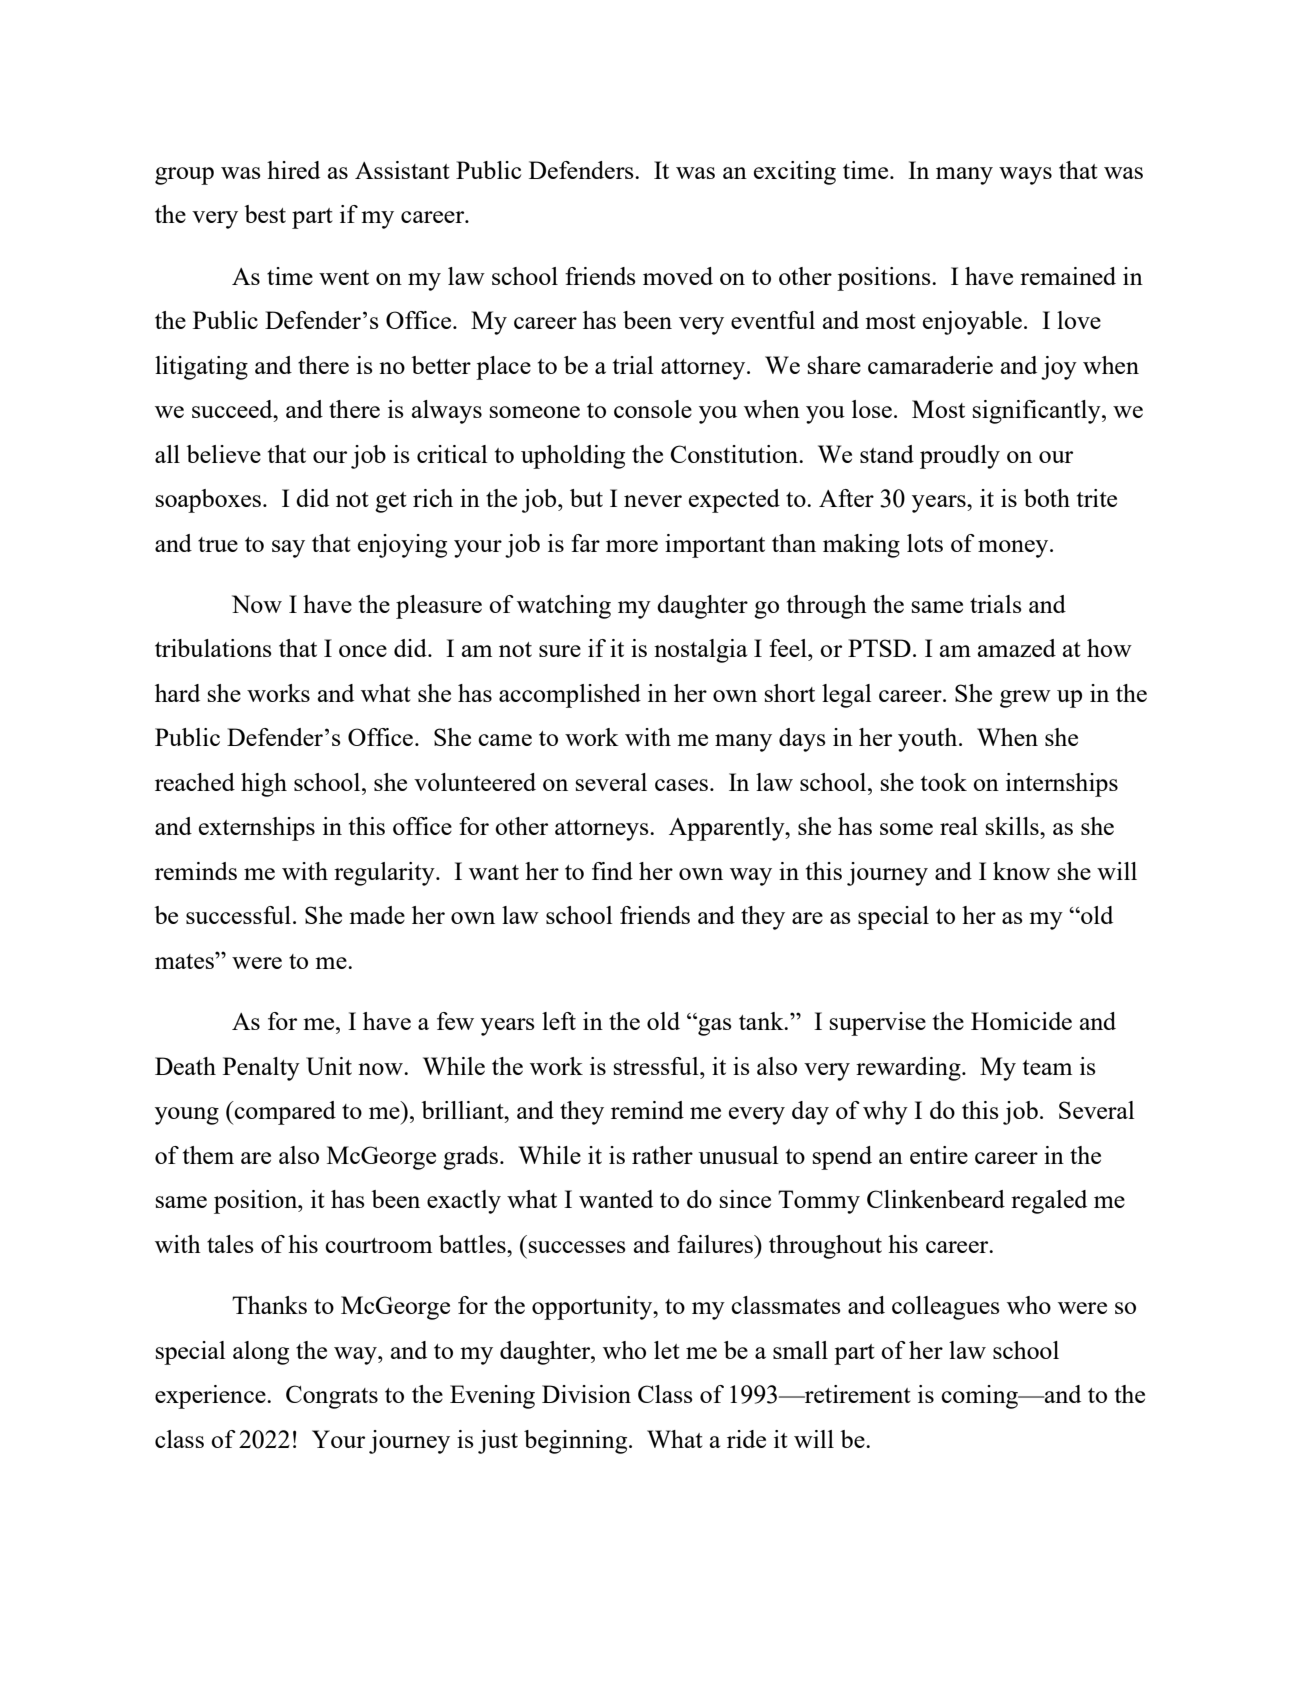  Describe the element at coordinates (288, 549) in the image. I see `say` at that location.
